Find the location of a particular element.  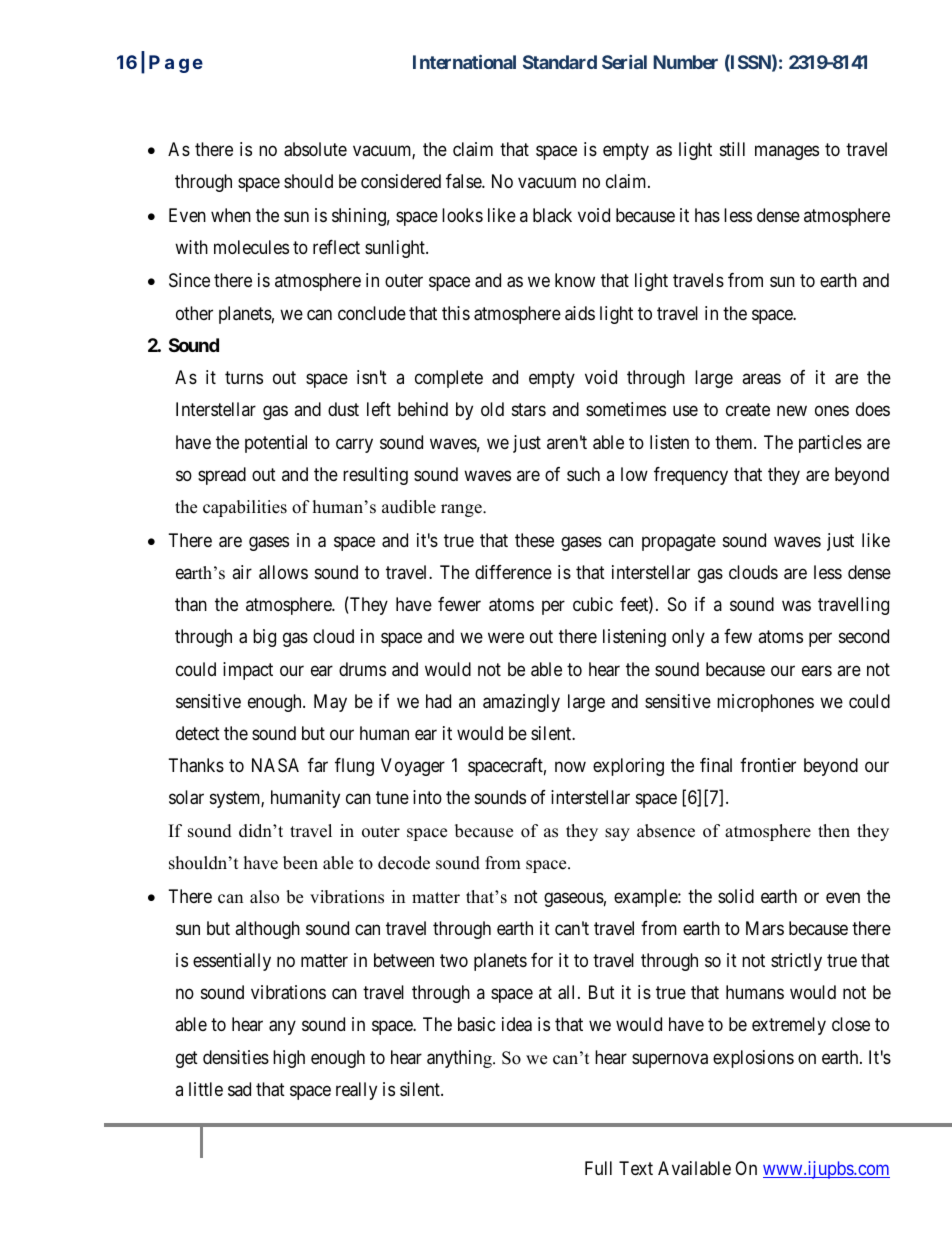

Standard is located at coordinates (560, 62).
